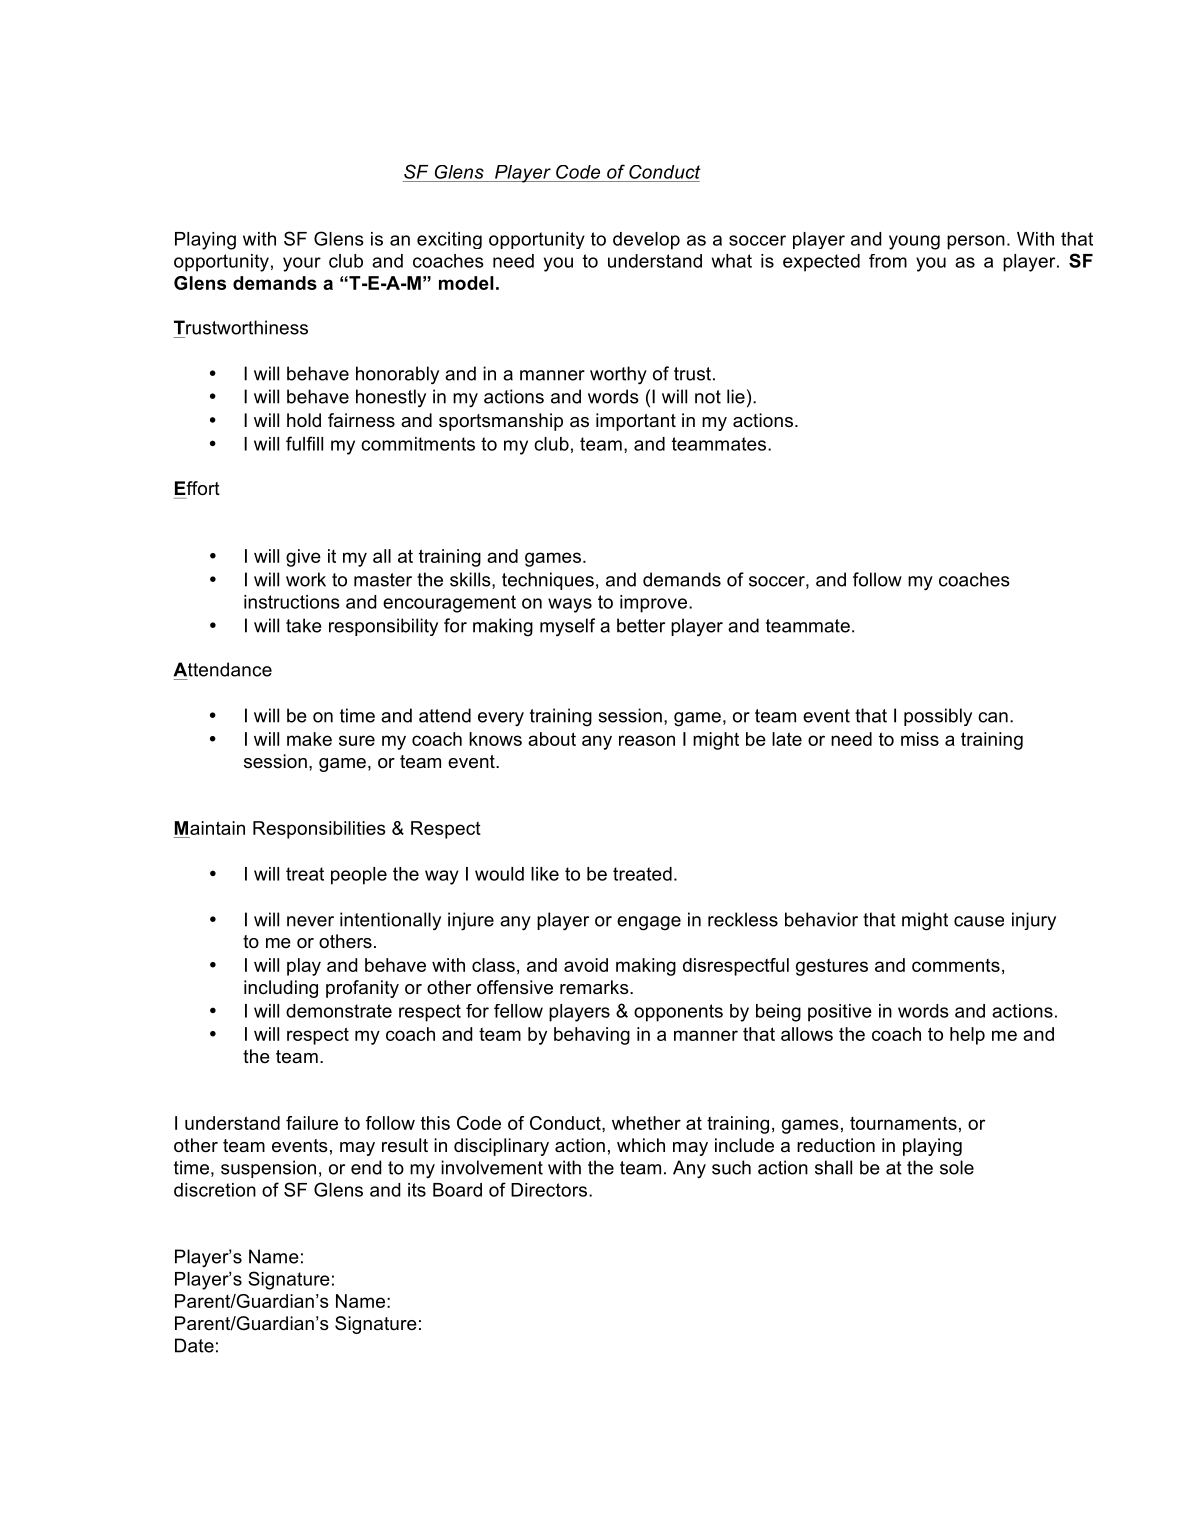 This screenshot has height=1529, width=1182. What do you see at coordinates (888, 261) in the screenshot?
I see `from` at bounding box center [888, 261].
